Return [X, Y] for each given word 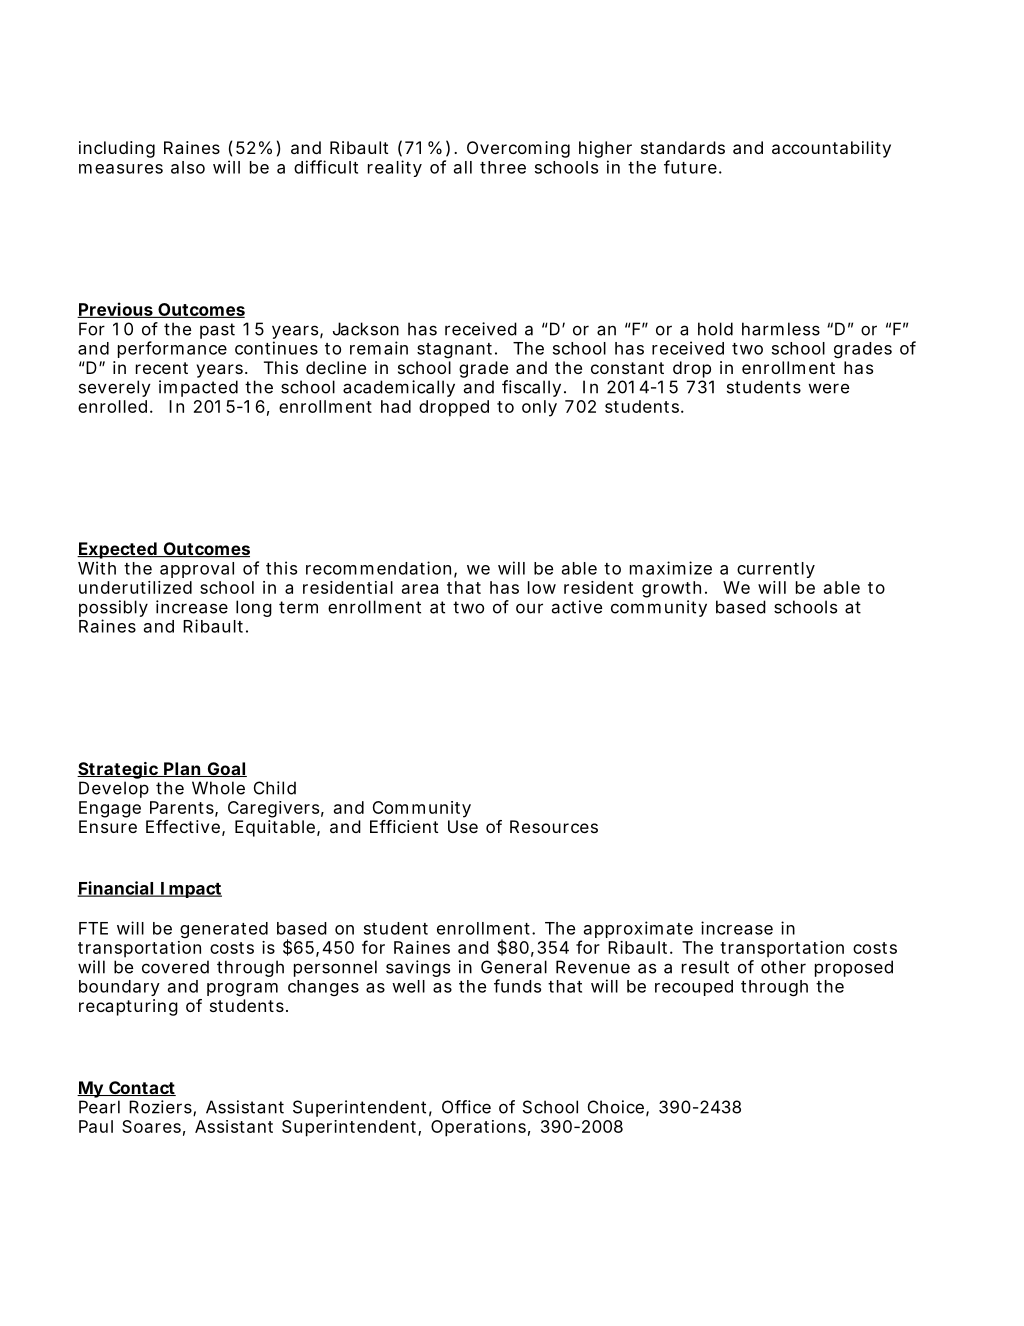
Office [466, 1107]
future [690, 167]
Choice [616, 1107]
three [503, 167]
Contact [141, 1088]
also [188, 167]
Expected [117, 550]
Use [463, 826]
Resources [554, 826]
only [539, 408]
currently [776, 570]
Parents [183, 808]
